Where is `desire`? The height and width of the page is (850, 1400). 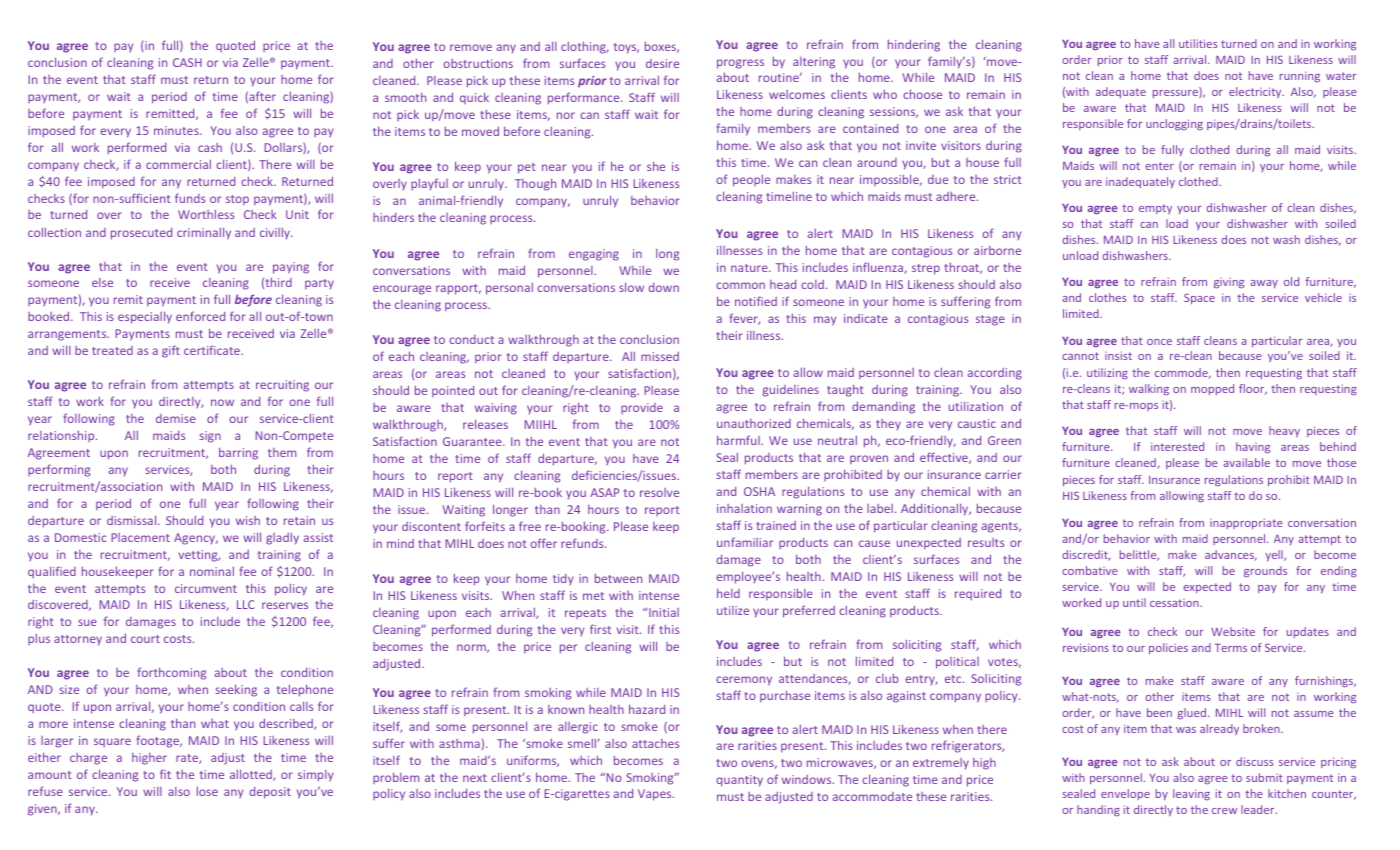 desire is located at coordinates (662, 63).
